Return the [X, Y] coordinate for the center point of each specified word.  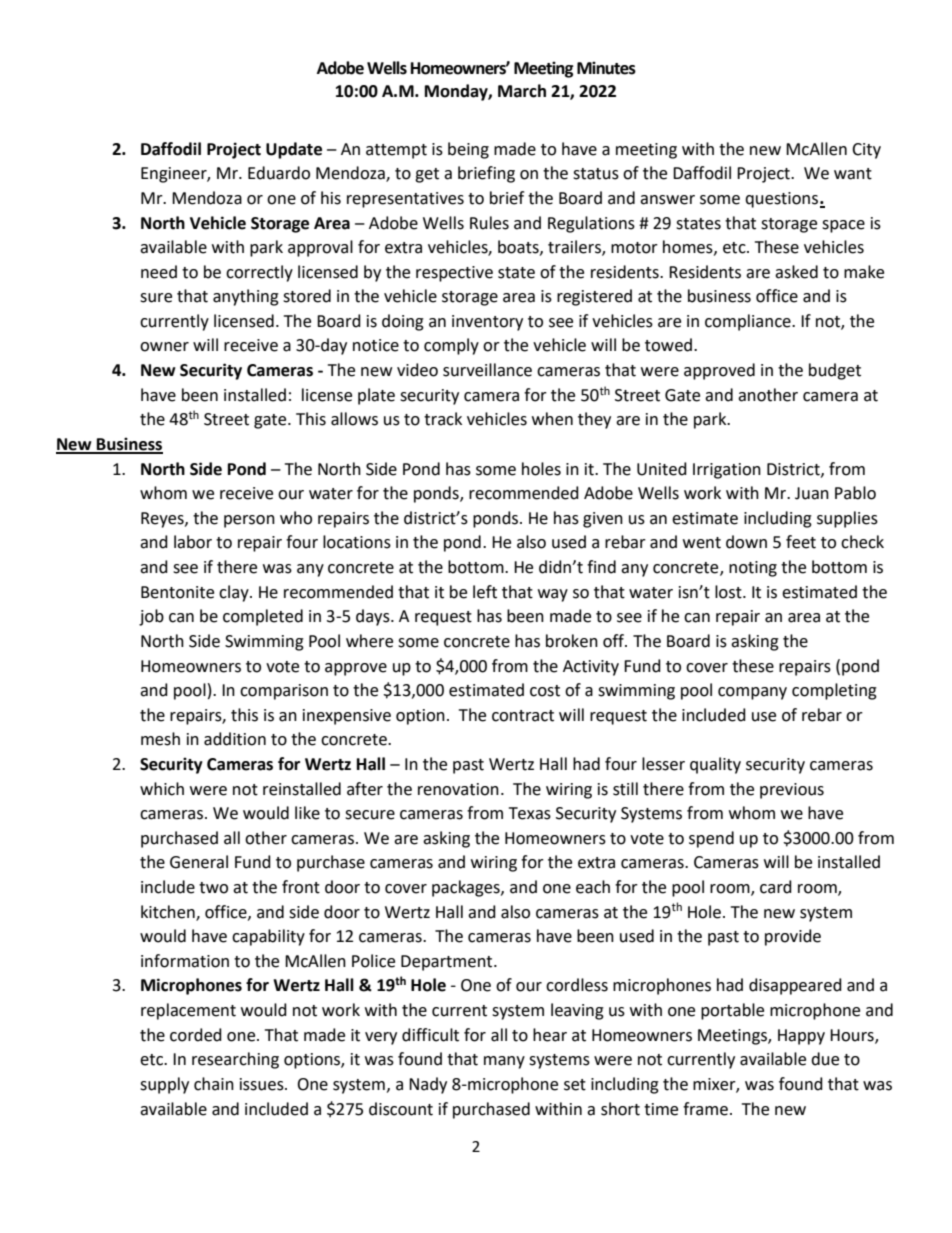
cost [545, 691]
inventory [487, 323]
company [752, 693]
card [776, 887]
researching [235, 1060]
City [866, 151]
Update [294, 150]
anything [246, 297]
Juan [812, 493]
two [213, 888]
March [522, 91]
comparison [284, 692]
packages [467, 888]
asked [796, 272]
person [249, 521]
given [603, 520]
